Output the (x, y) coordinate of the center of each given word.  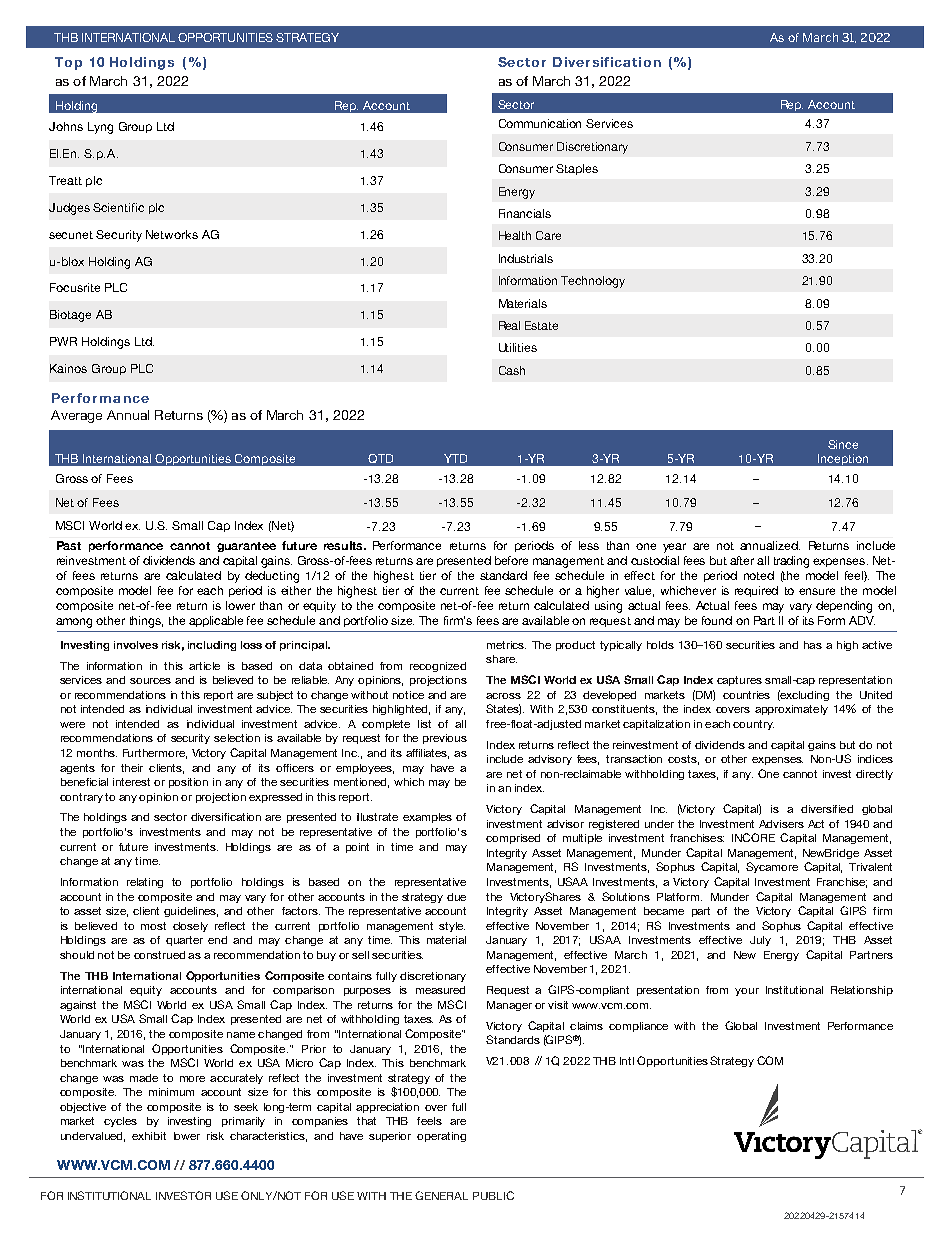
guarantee (246, 547)
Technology (593, 282)
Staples (577, 169)
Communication (540, 123)
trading (791, 562)
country (753, 725)
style (452, 927)
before (511, 560)
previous (445, 739)
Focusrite (75, 287)
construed (159, 955)
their (132, 768)
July (760, 941)
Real (509, 325)
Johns (66, 126)
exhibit (149, 1136)
